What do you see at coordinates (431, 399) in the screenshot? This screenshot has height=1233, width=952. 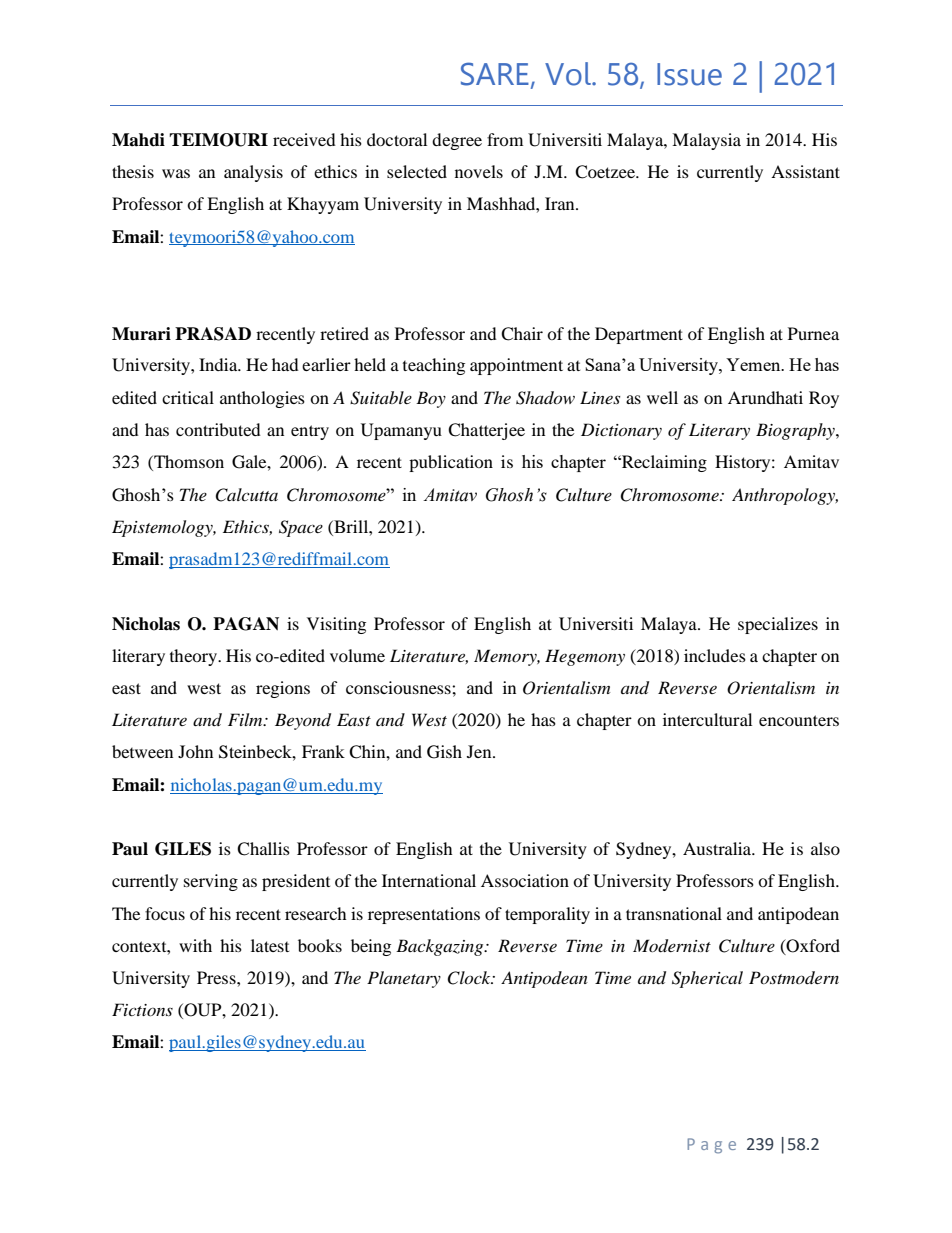 I see `Boy` at bounding box center [431, 399].
